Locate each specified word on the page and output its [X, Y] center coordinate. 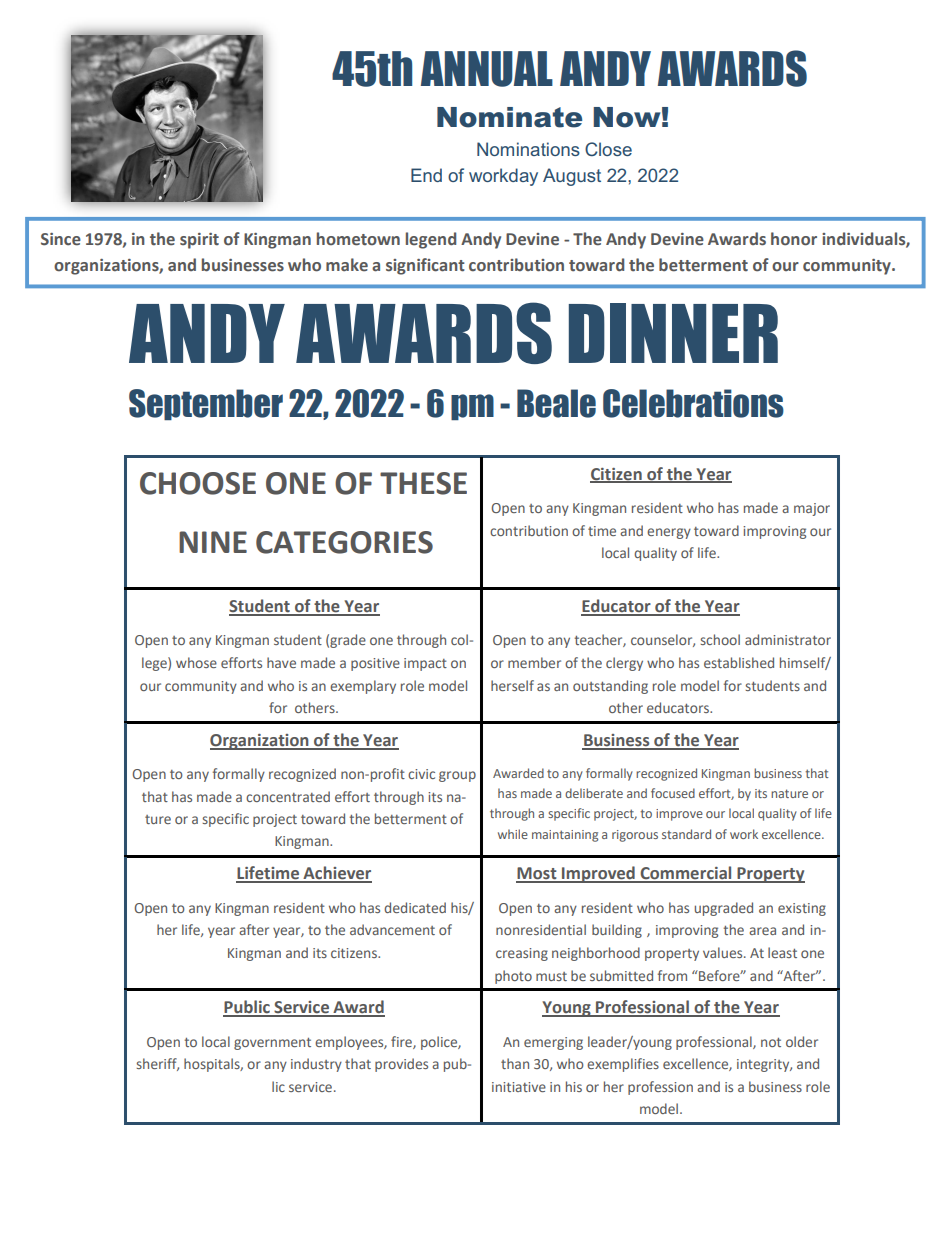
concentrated [288, 796]
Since [61, 239]
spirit [199, 241]
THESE [423, 483]
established [739, 662]
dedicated [415, 907]
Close [608, 149]
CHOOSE [198, 483]
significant [425, 266]
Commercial [686, 874]
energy [669, 533]
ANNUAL [487, 69]
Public [247, 1008]
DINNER [673, 333]
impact [425, 664]
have [281, 662]
